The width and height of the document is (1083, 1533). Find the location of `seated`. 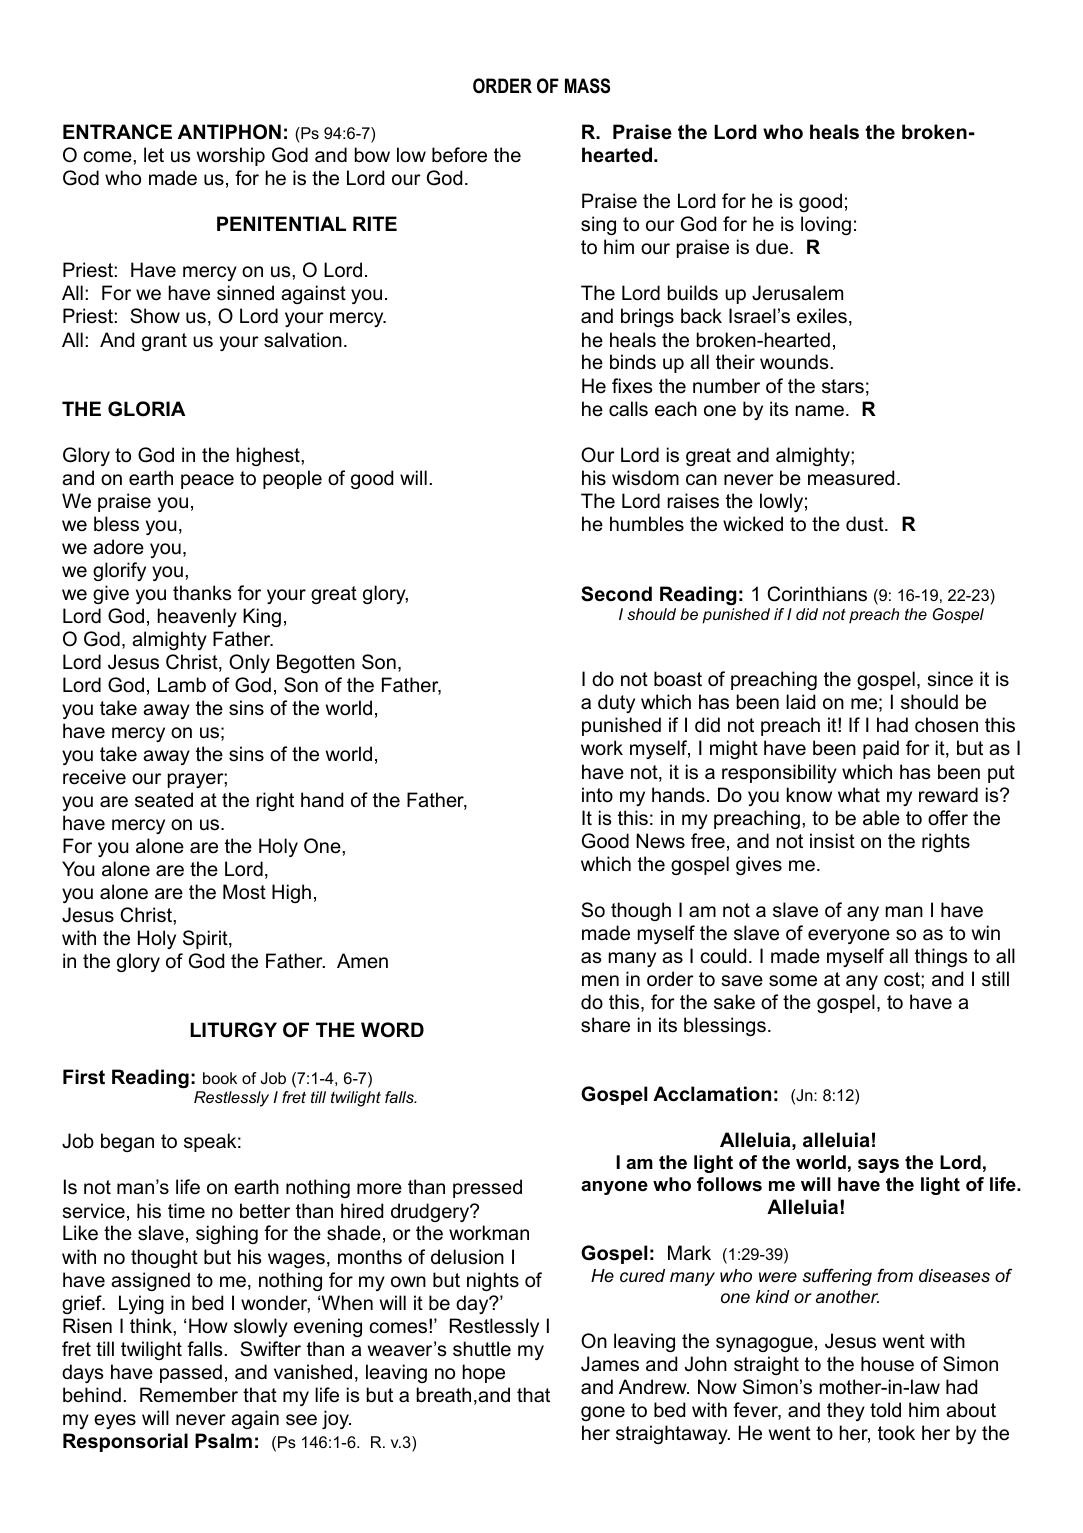

seated is located at coordinates (164, 800).
